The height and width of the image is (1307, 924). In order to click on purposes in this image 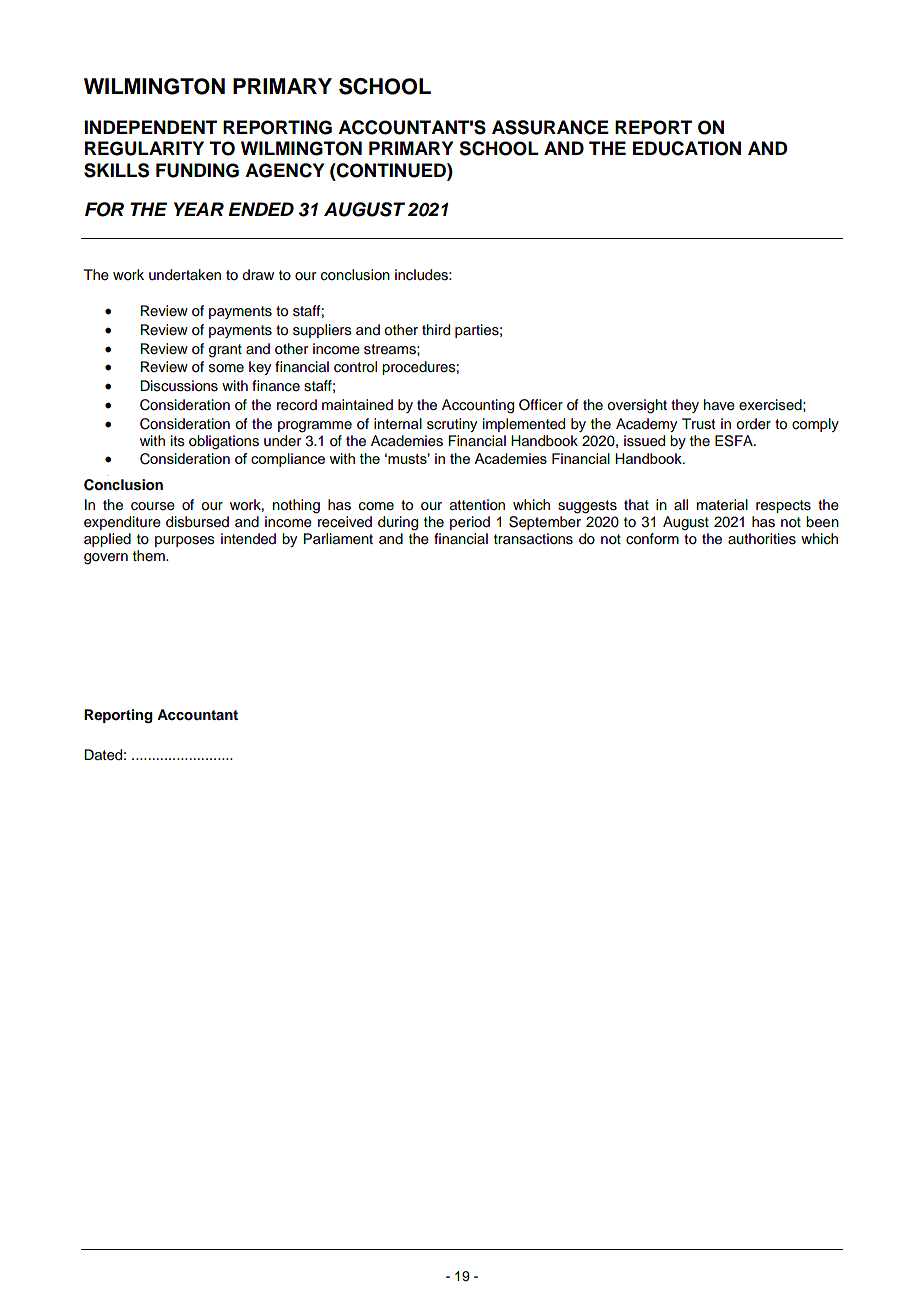, I will do `click(185, 541)`.
